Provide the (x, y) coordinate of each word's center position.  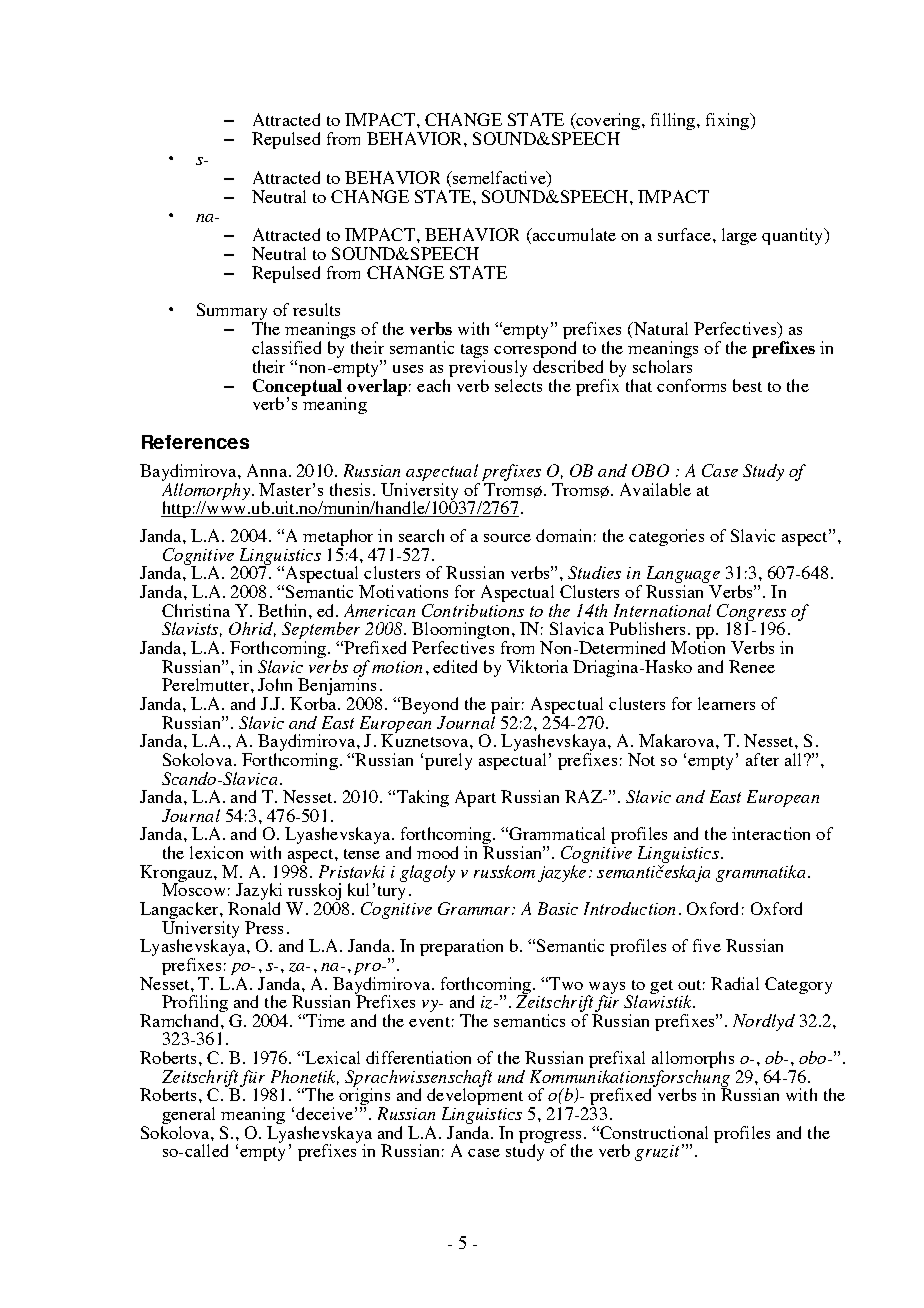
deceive (324, 1113)
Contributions (473, 610)
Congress (751, 613)
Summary (232, 313)
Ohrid (252, 629)
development (475, 1097)
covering (608, 123)
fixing (729, 121)
